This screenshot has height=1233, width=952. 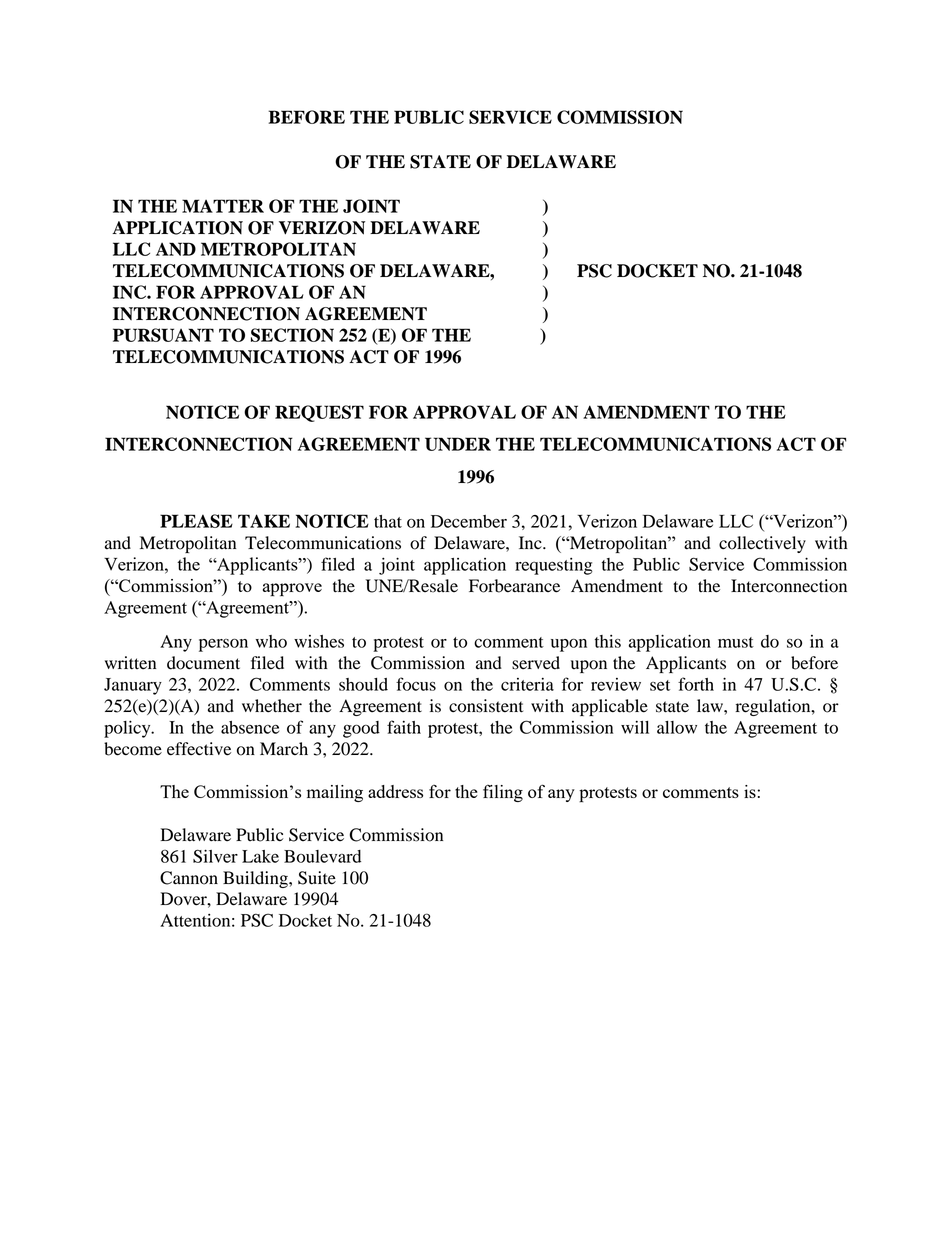 What do you see at coordinates (469, 521) in the screenshot?
I see `December` at bounding box center [469, 521].
